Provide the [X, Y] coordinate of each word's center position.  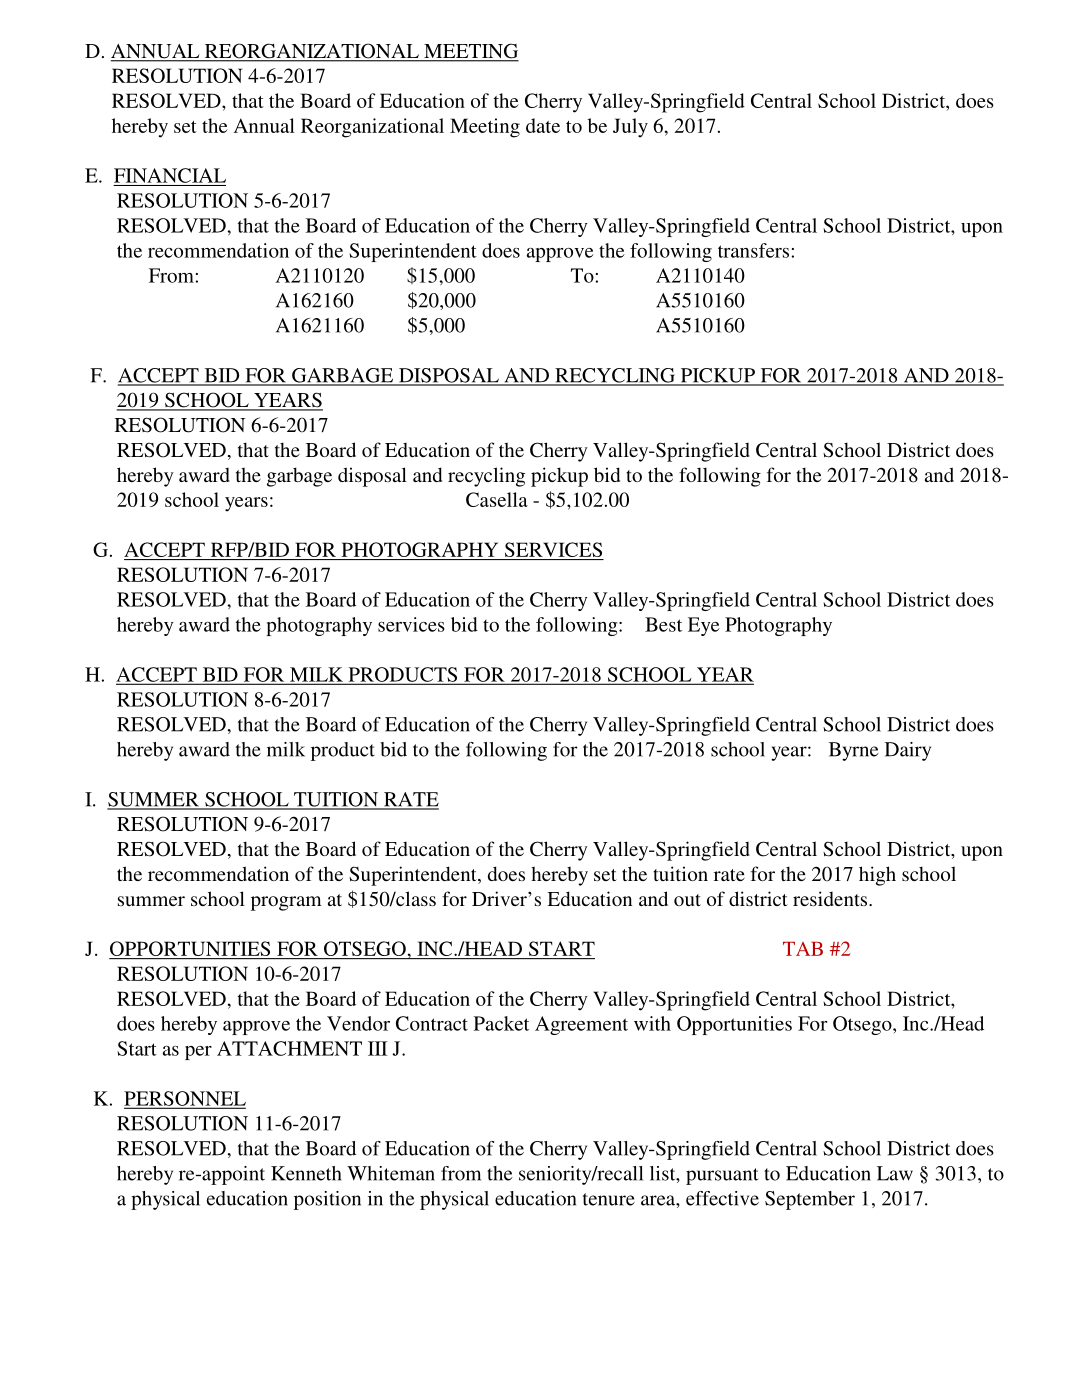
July [630, 128]
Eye [704, 626]
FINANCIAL [170, 175]
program [286, 903]
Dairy [908, 751]
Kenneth [306, 1173]
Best [663, 624]
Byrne [853, 751]
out [687, 900]
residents [831, 898]
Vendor [358, 1023]
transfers [753, 250]
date [543, 125]
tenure [609, 1199]
